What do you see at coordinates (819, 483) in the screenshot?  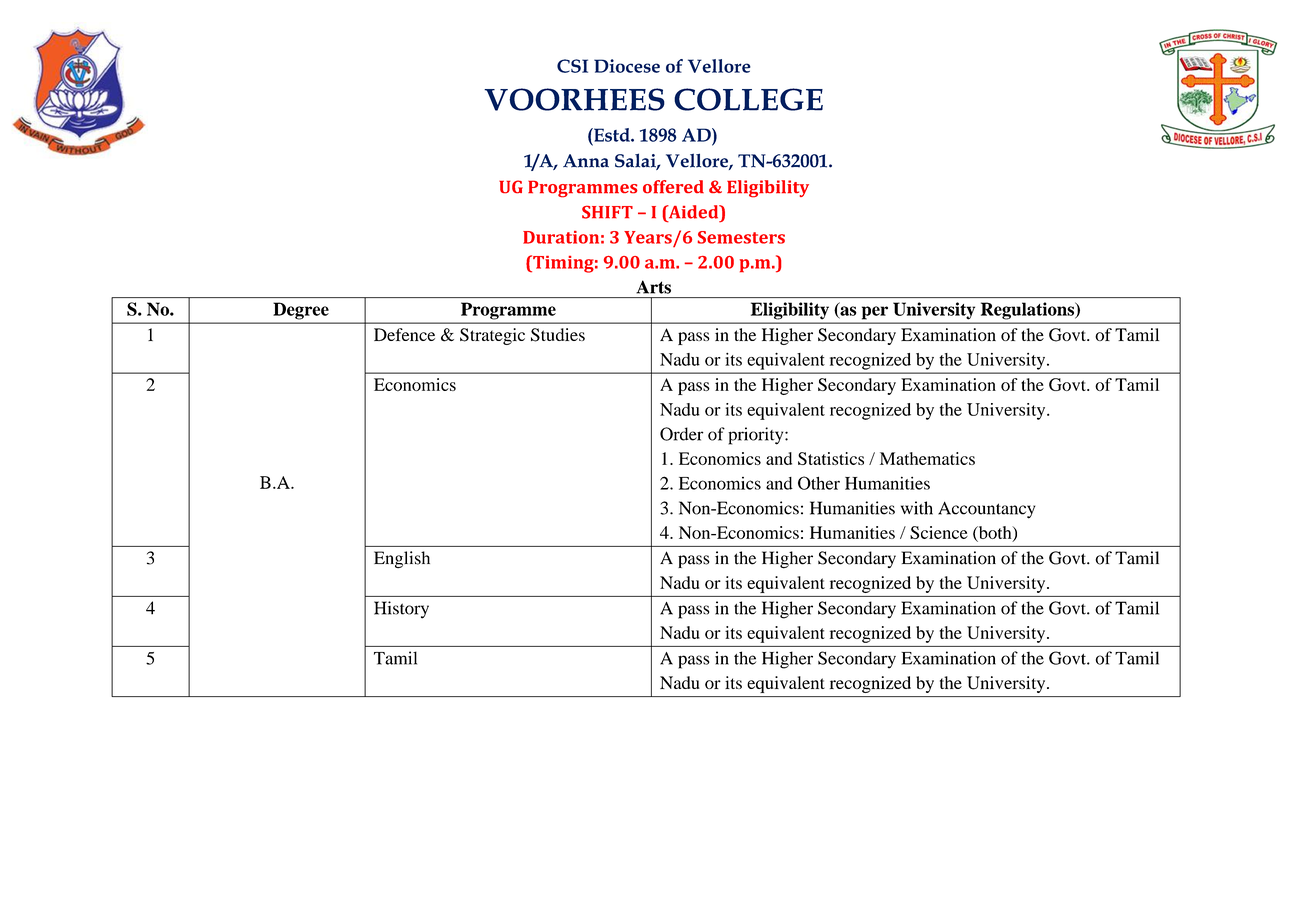 I see `Other` at bounding box center [819, 483].
